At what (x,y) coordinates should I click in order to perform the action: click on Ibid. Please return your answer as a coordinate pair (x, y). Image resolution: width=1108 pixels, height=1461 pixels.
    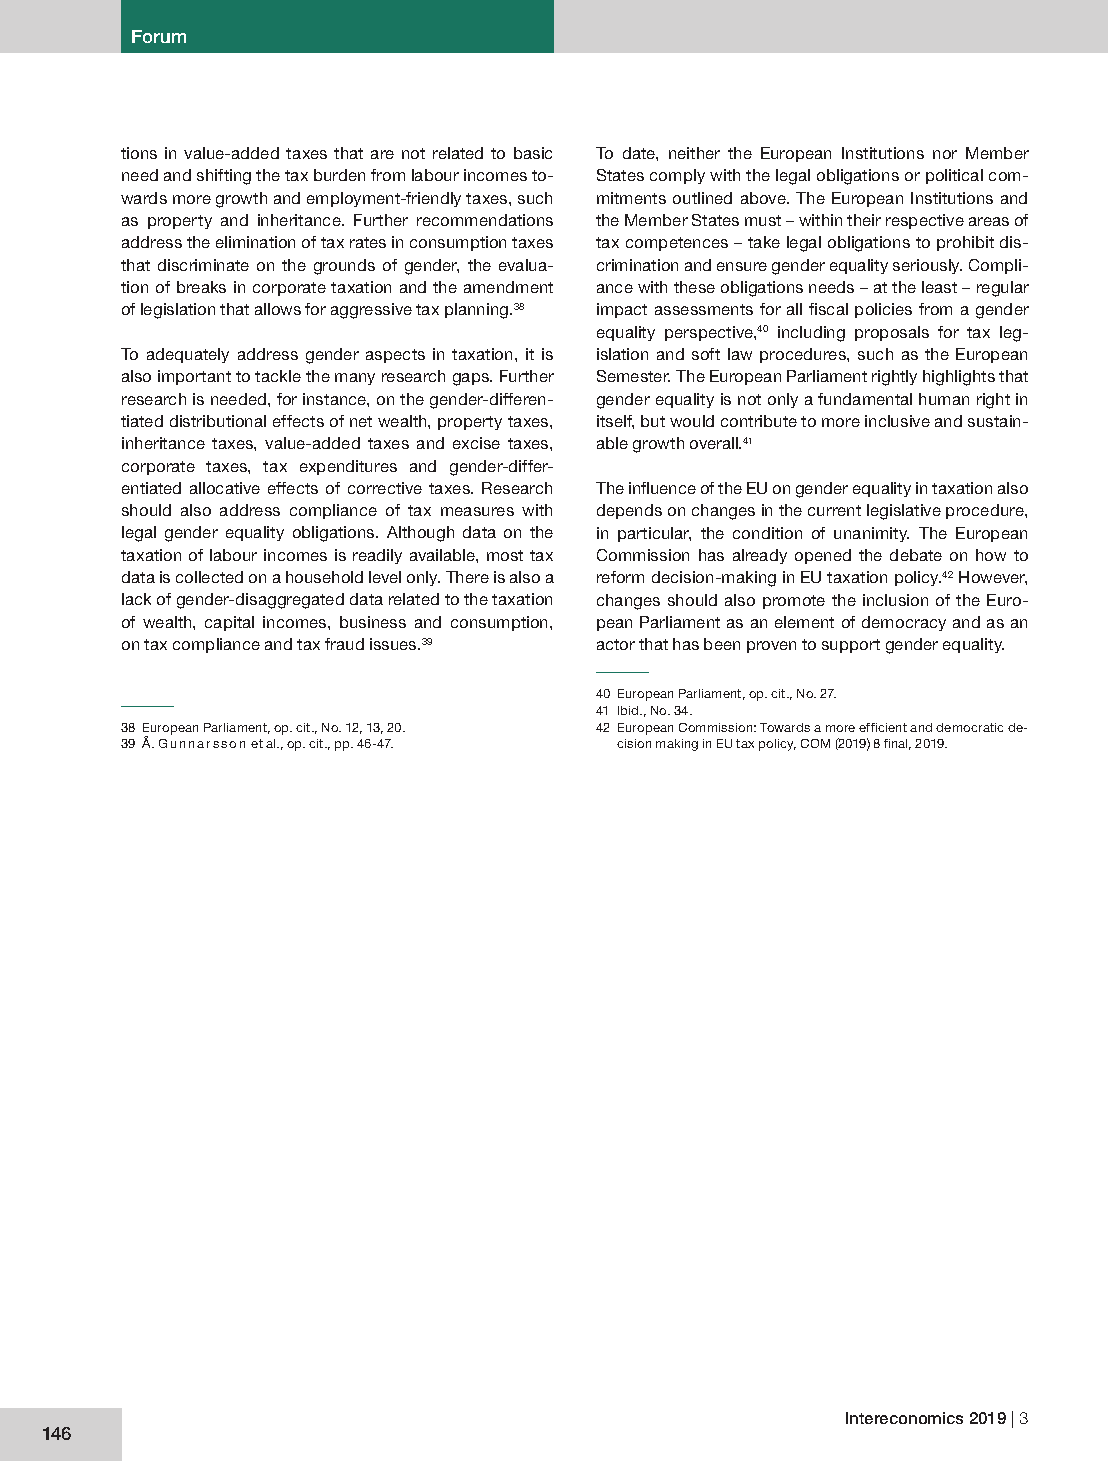
    Looking at the image, I should click on (629, 710).
